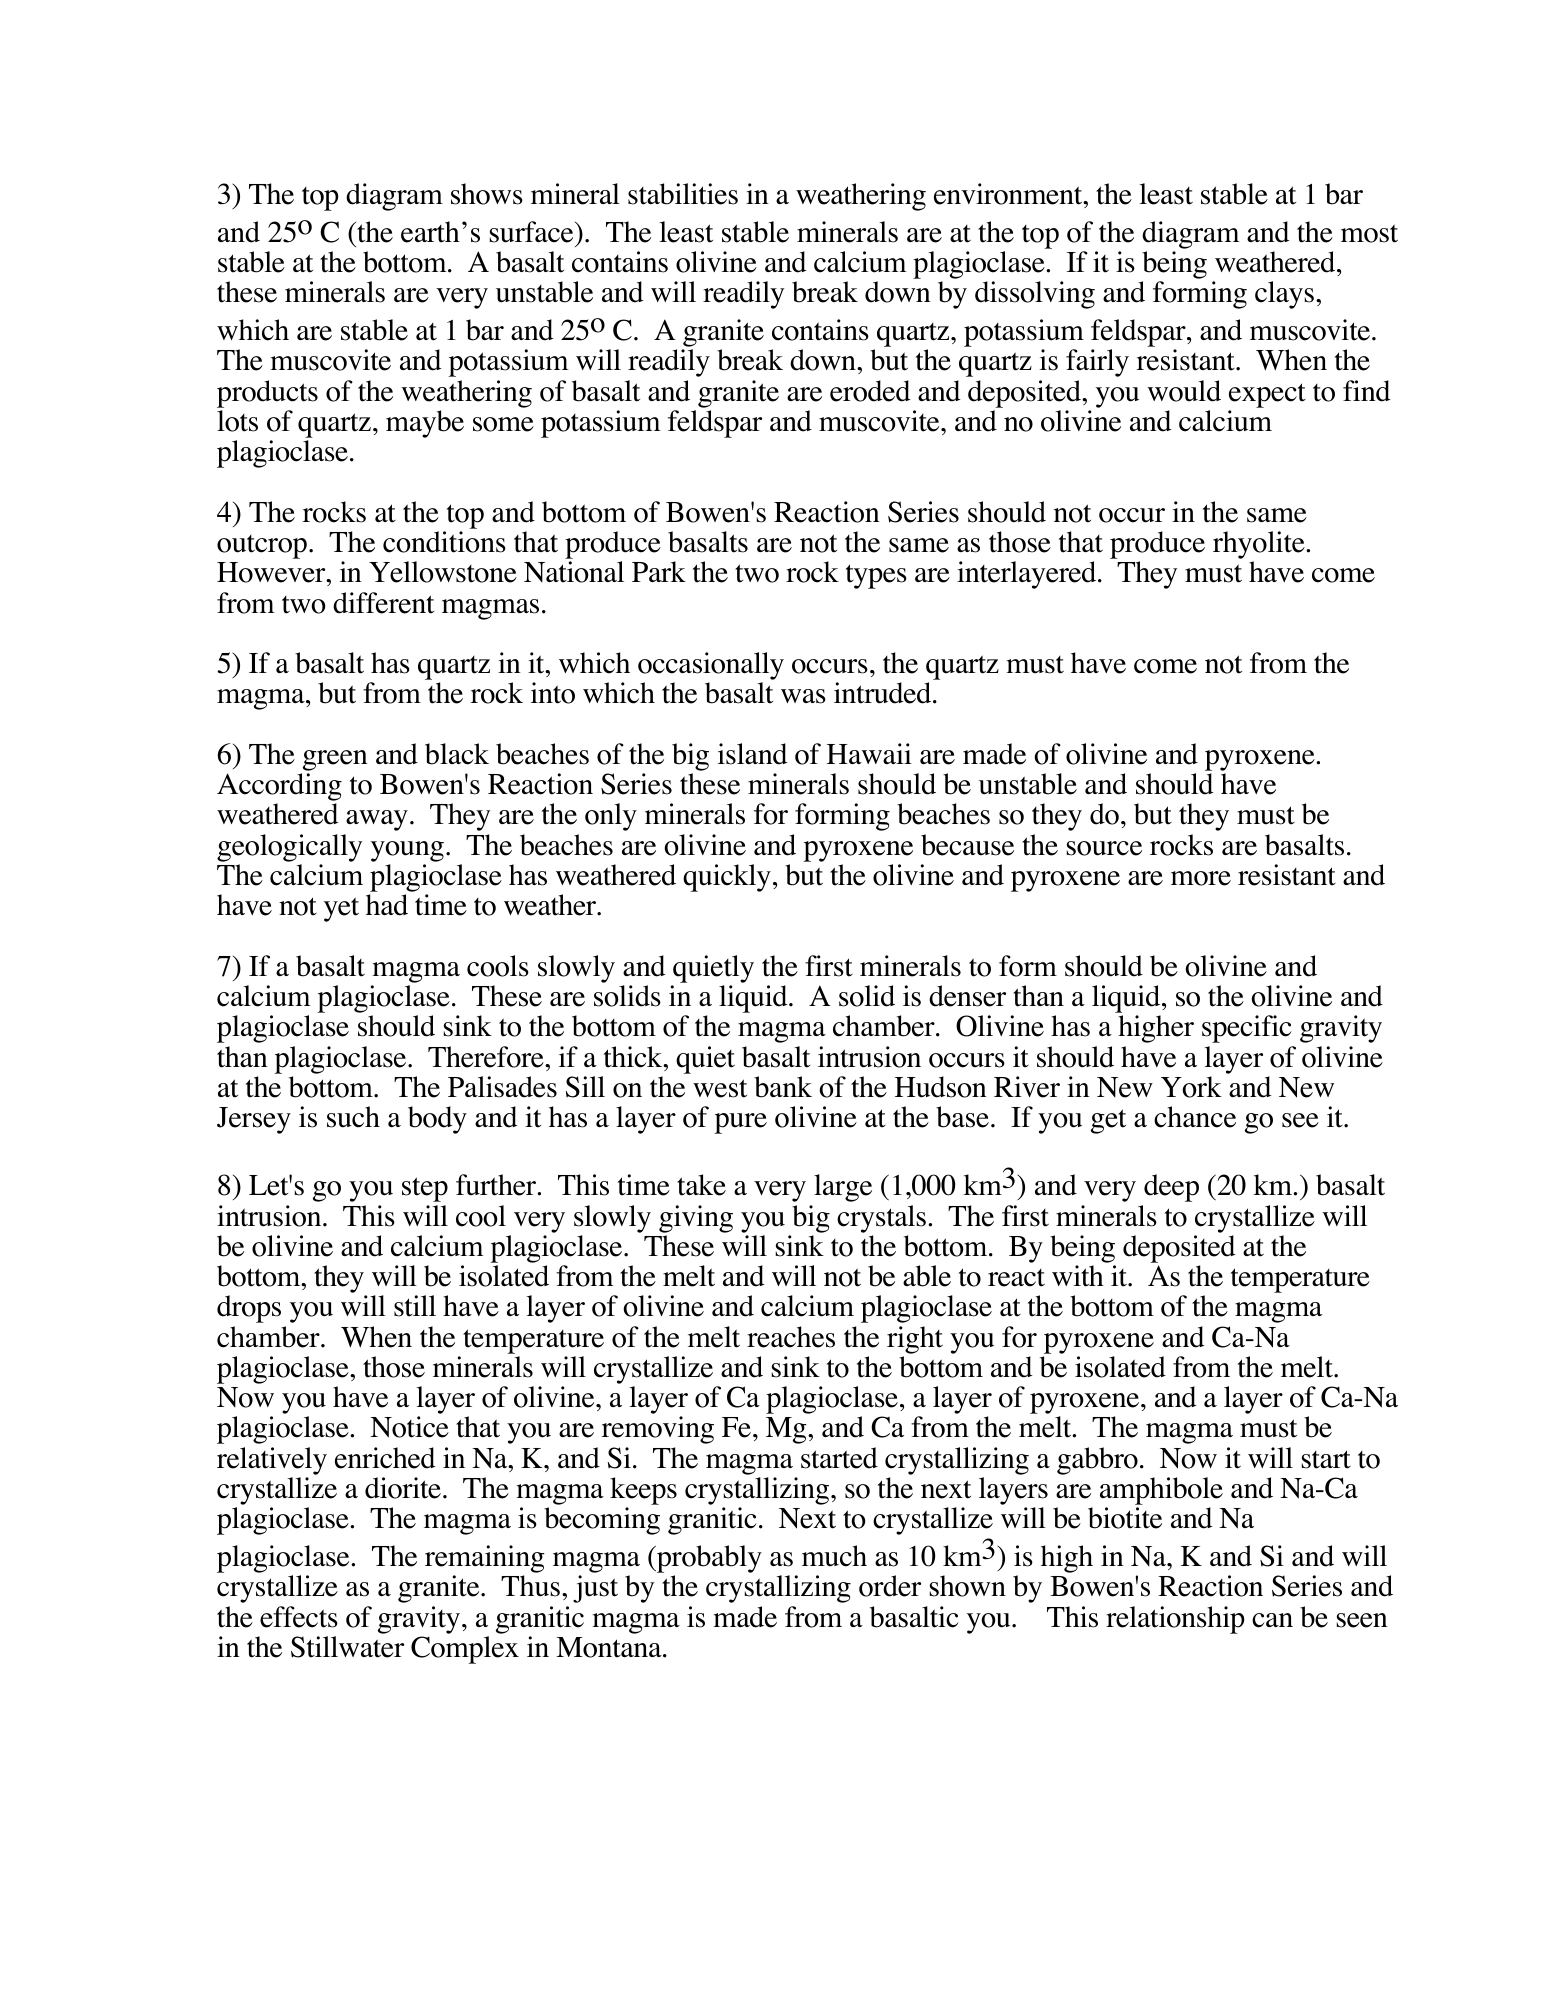 Image resolution: width=1544 pixels, height=1998 pixels. I want to click on clays, so click(1284, 295).
